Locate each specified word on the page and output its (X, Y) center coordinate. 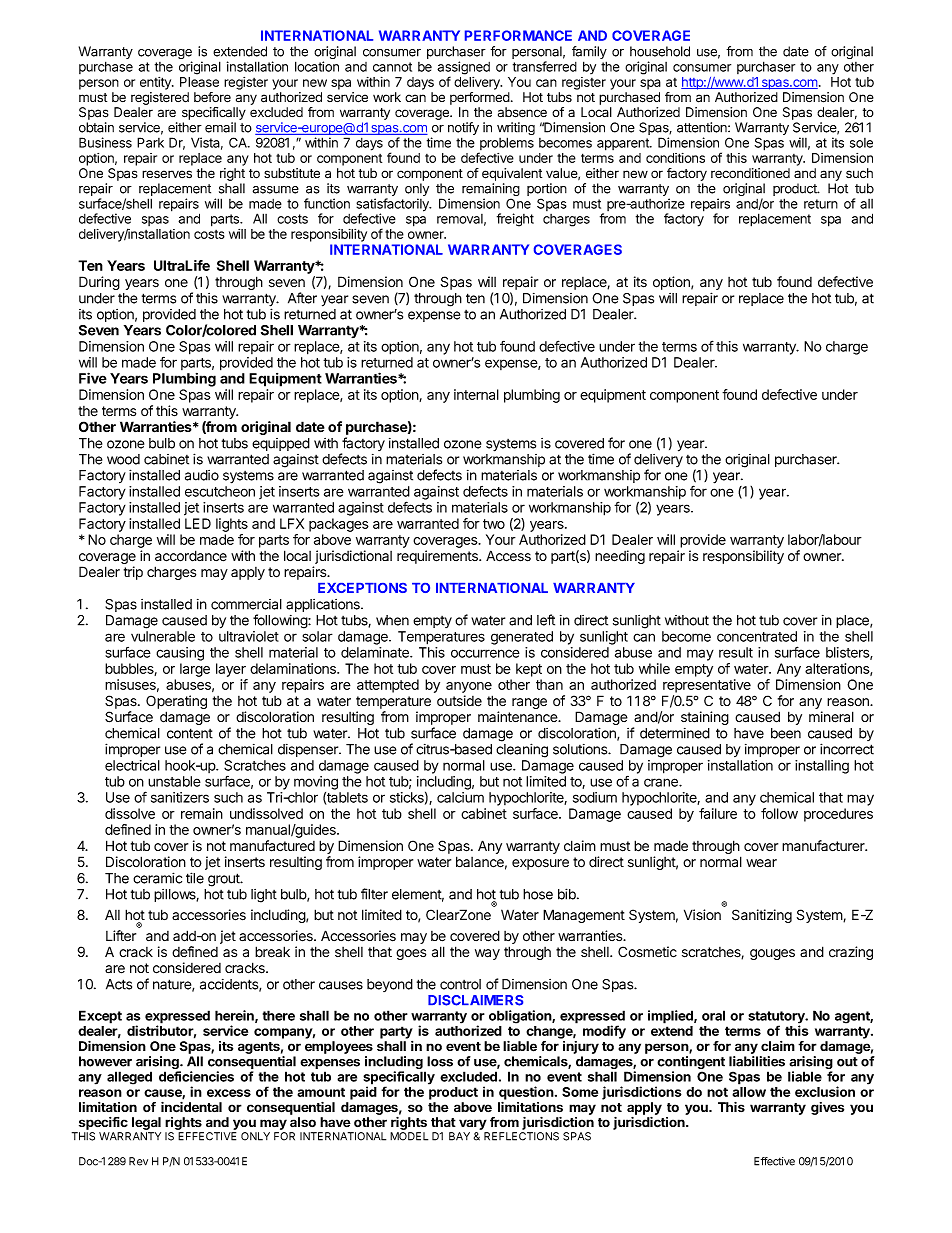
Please (199, 82)
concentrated (757, 636)
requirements (438, 557)
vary (473, 1124)
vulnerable (163, 636)
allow (749, 1092)
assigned (463, 69)
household (660, 51)
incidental (191, 1107)
